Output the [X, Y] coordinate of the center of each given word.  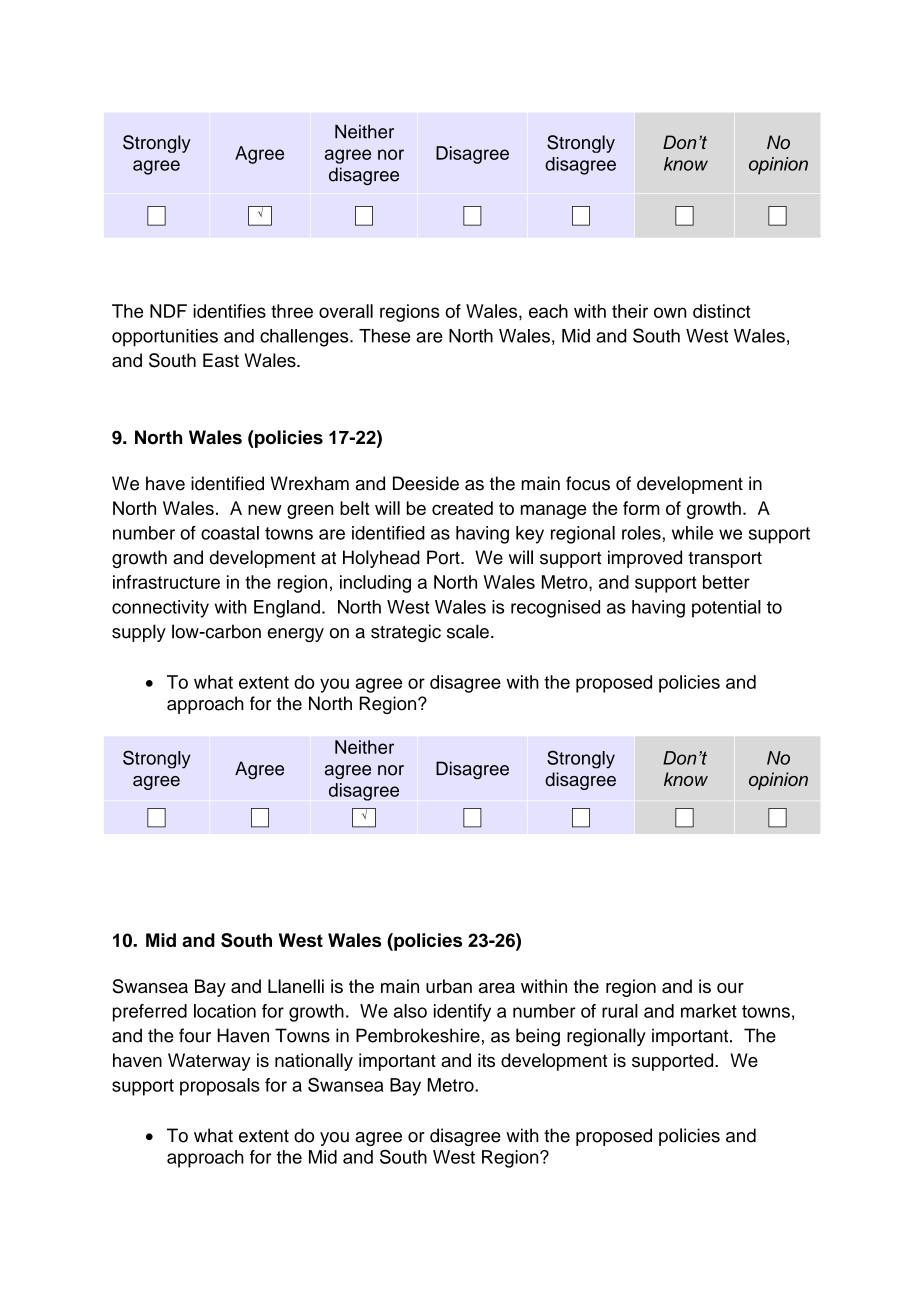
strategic [406, 633]
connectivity [160, 609]
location [225, 1011]
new [265, 510]
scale [468, 631]
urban [449, 986]
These [384, 336]
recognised [555, 609]
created [462, 508]
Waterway [209, 1062]
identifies [229, 311]
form [641, 508]
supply [139, 633]
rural [620, 1011]
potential [726, 609]
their [630, 311]
